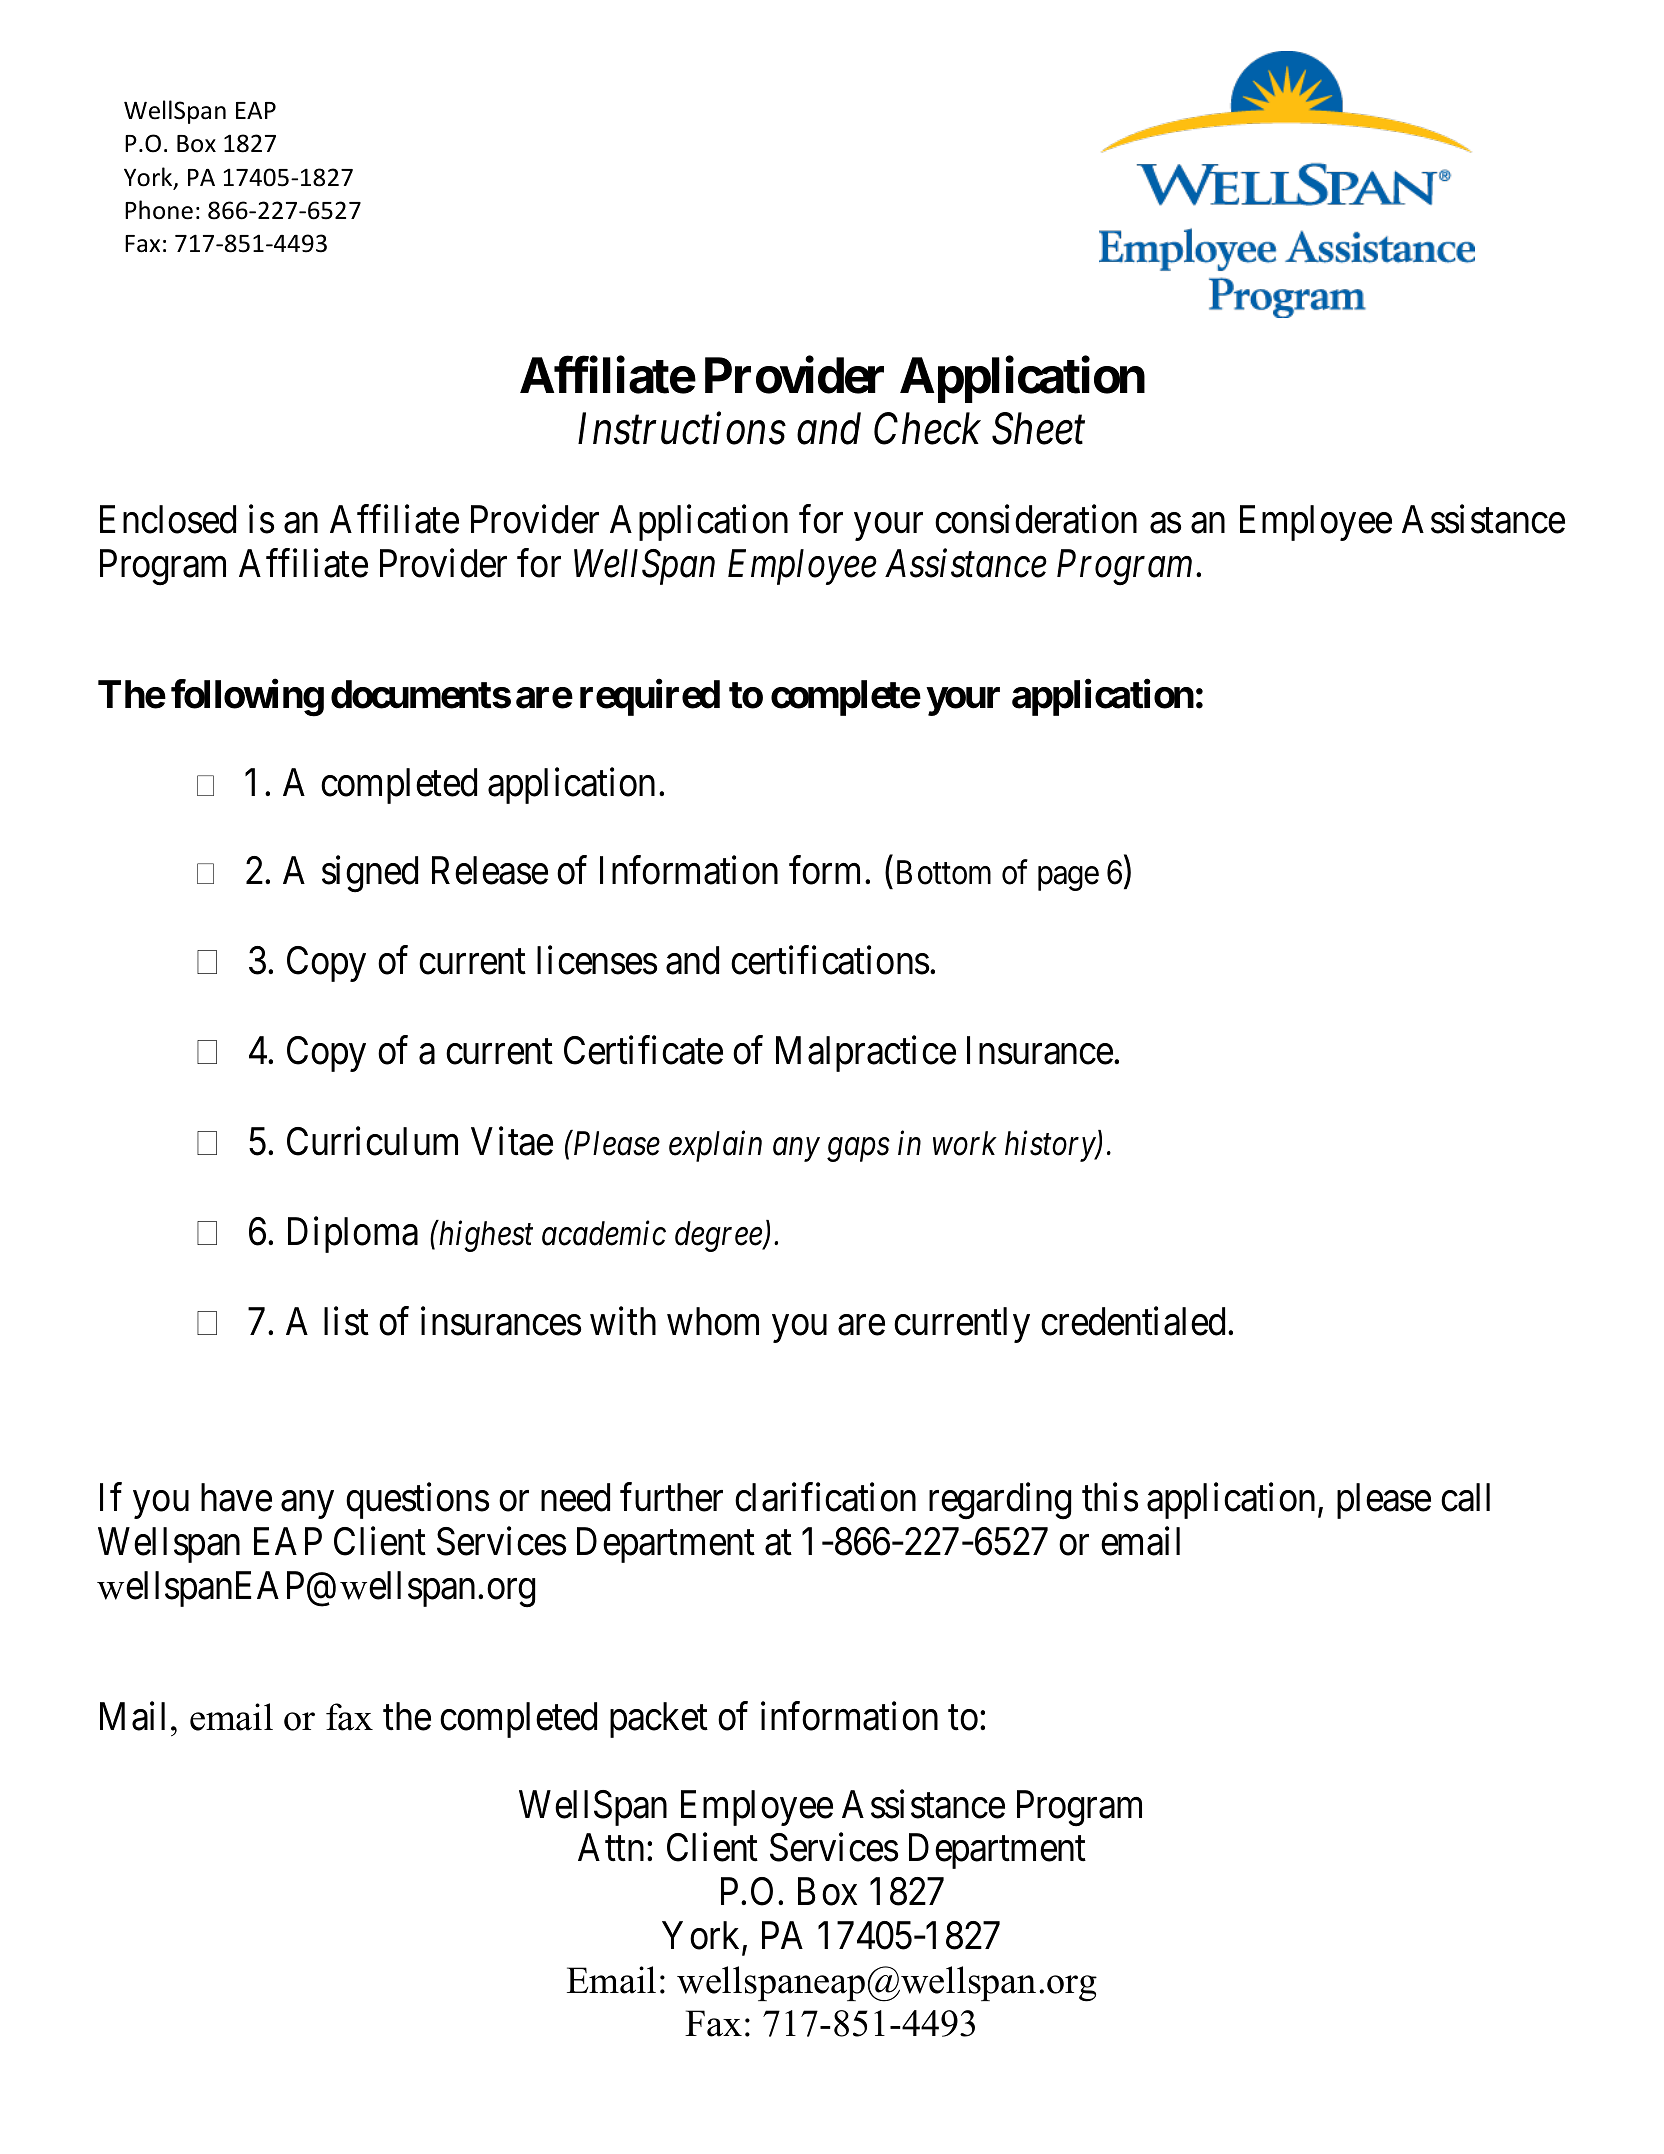  What do you see at coordinates (858, 1150) in the screenshot?
I see `gaps` at bounding box center [858, 1150].
